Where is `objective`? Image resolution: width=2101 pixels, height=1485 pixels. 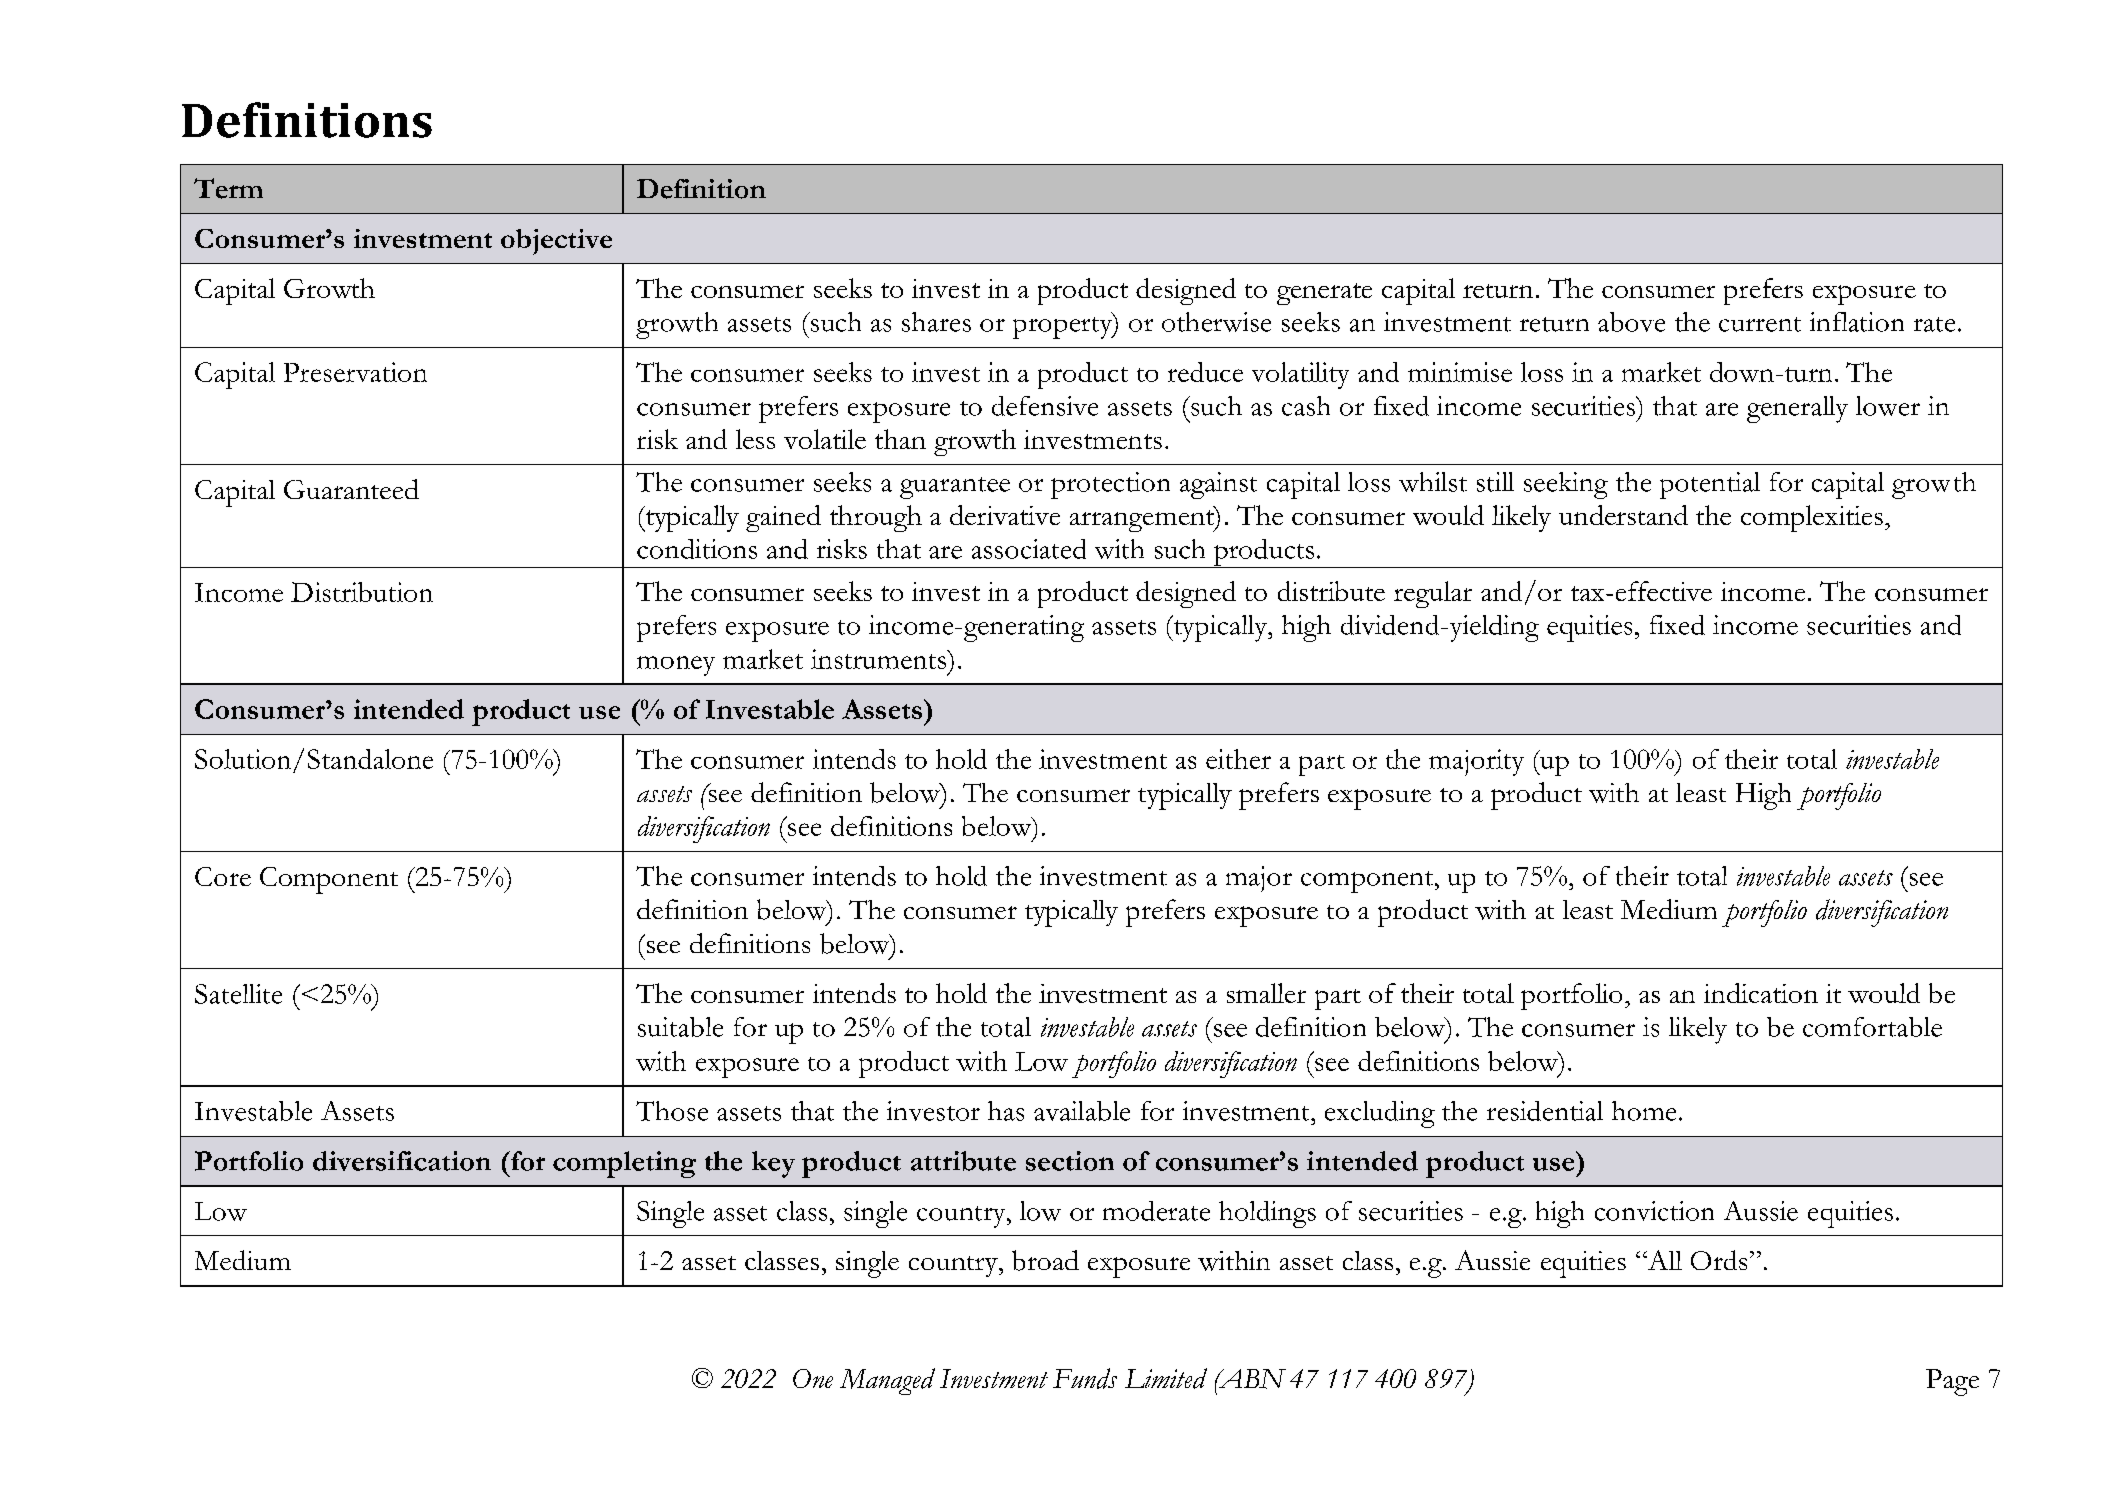
objective is located at coordinates (556, 242).
